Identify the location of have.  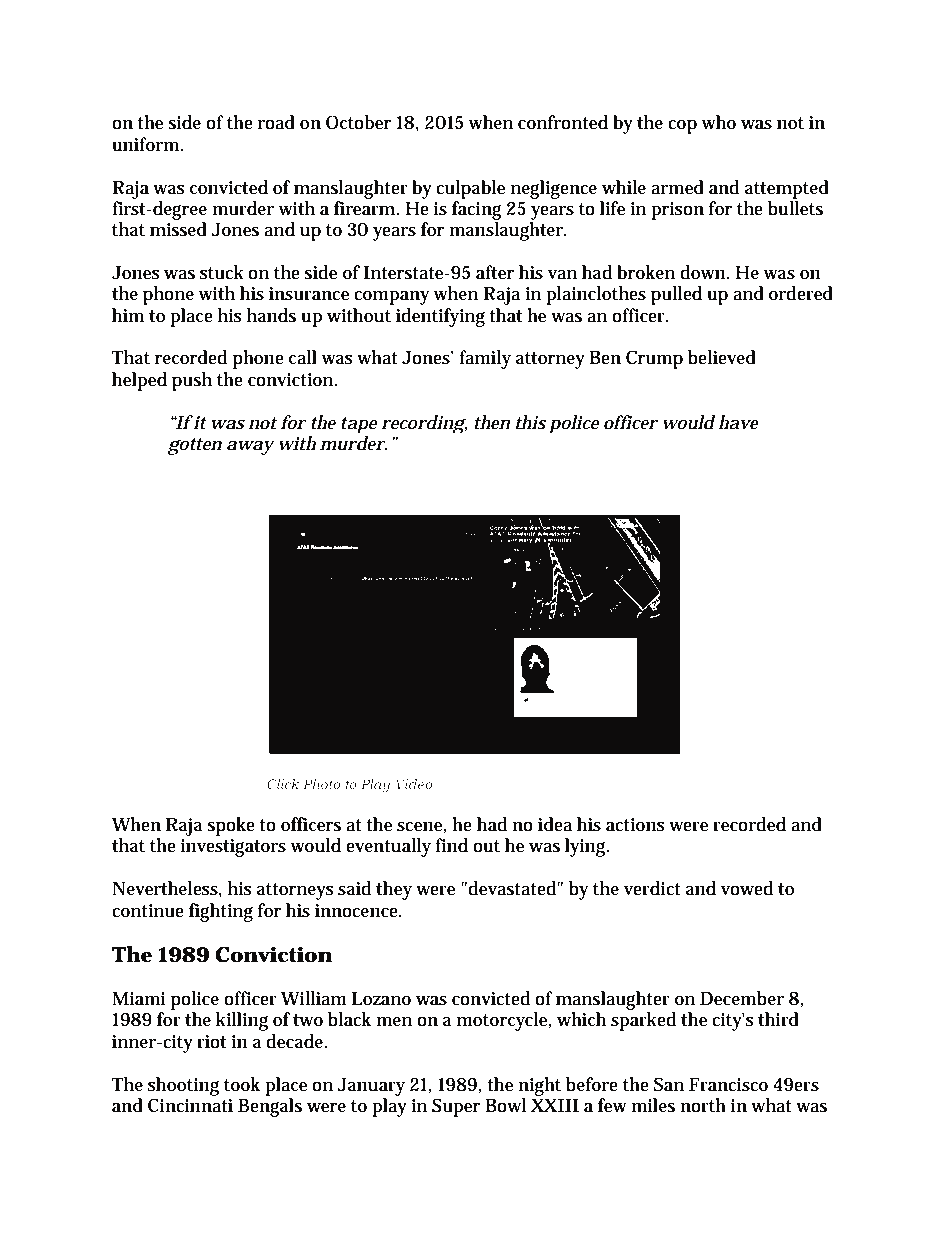
(738, 422).
